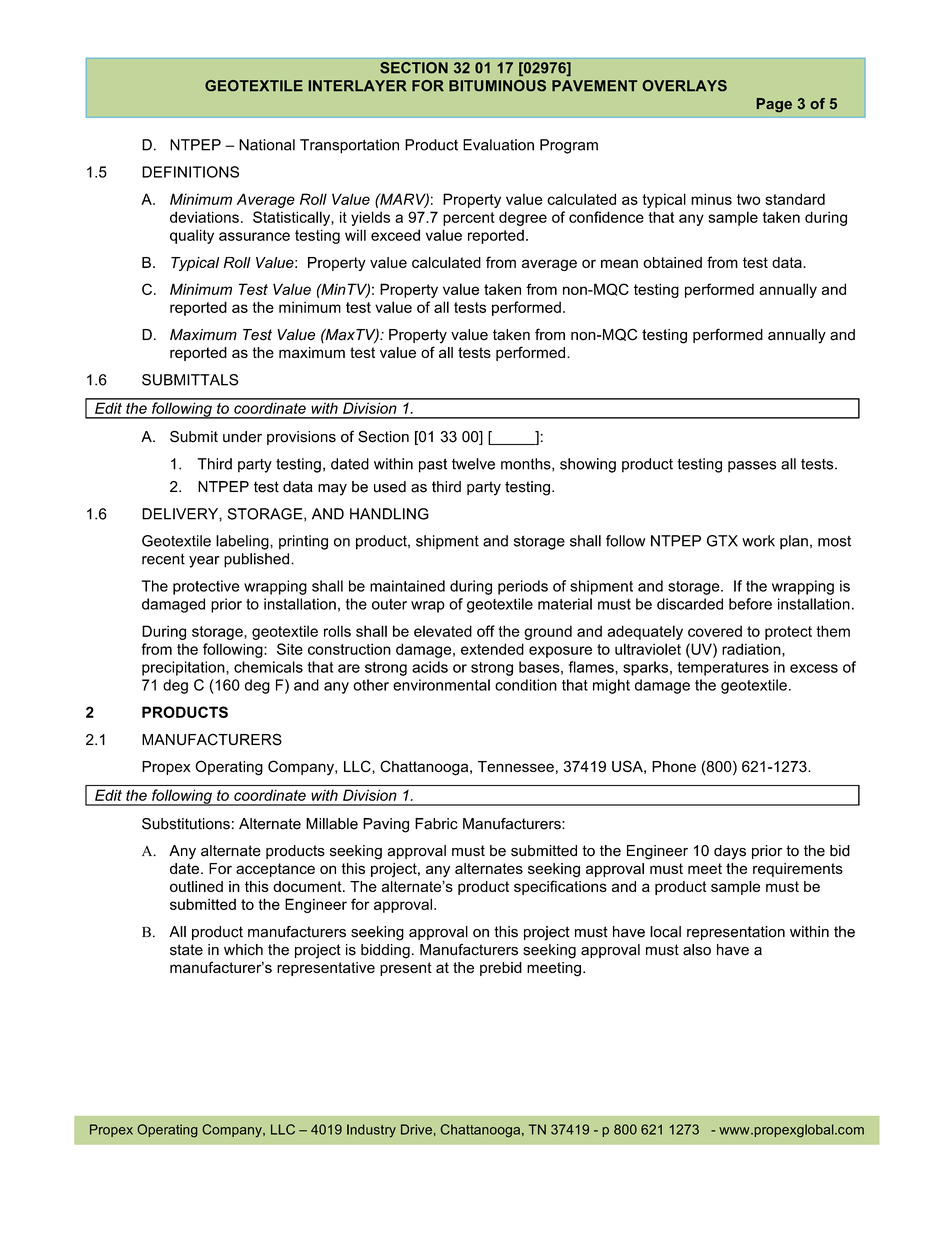  What do you see at coordinates (371, 1131) in the page?
I see `Industry` at bounding box center [371, 1131].
